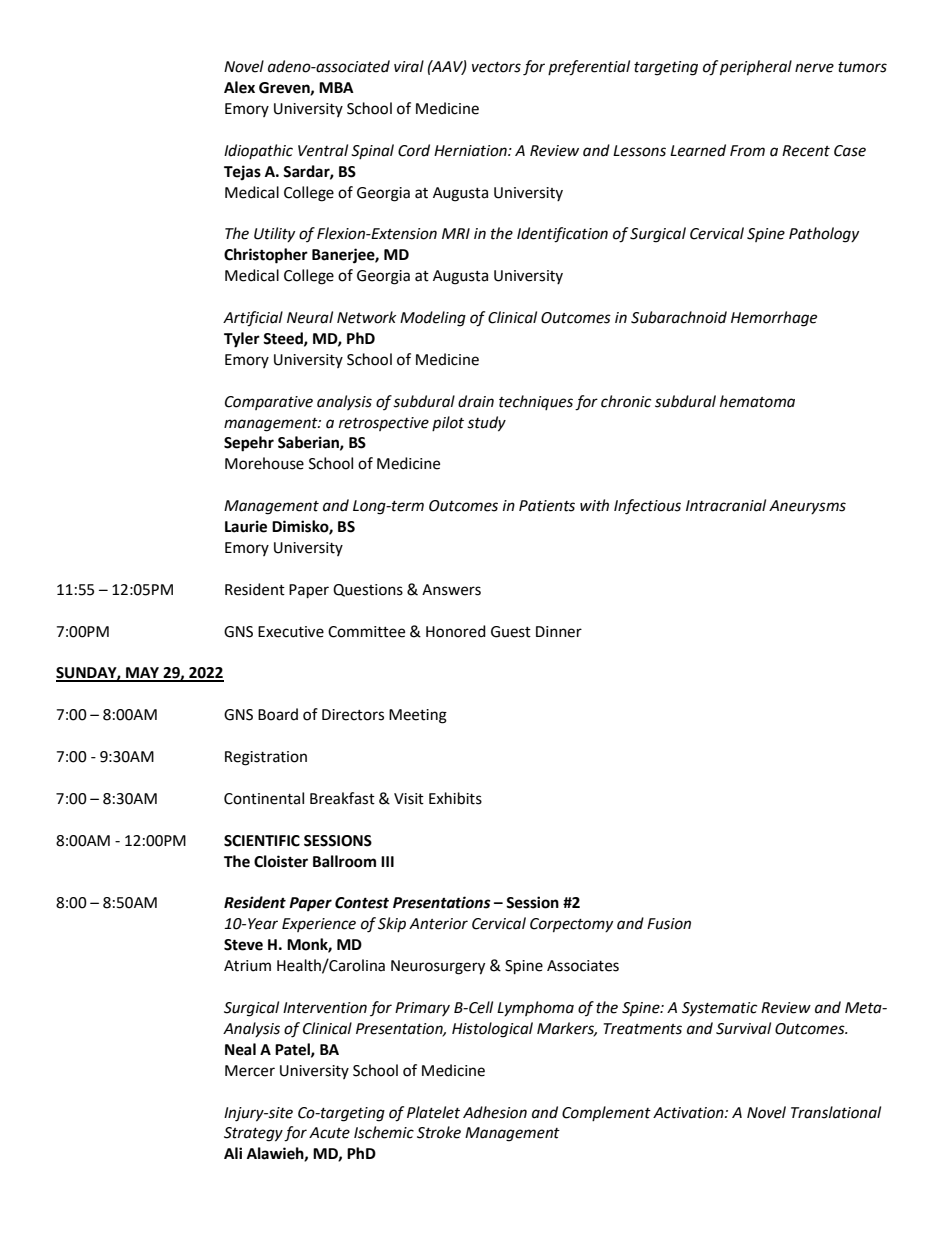  What do you see at coordinates (511, 632) in the screenshot?
I see `Guest` at bounding box center [511, 632].
